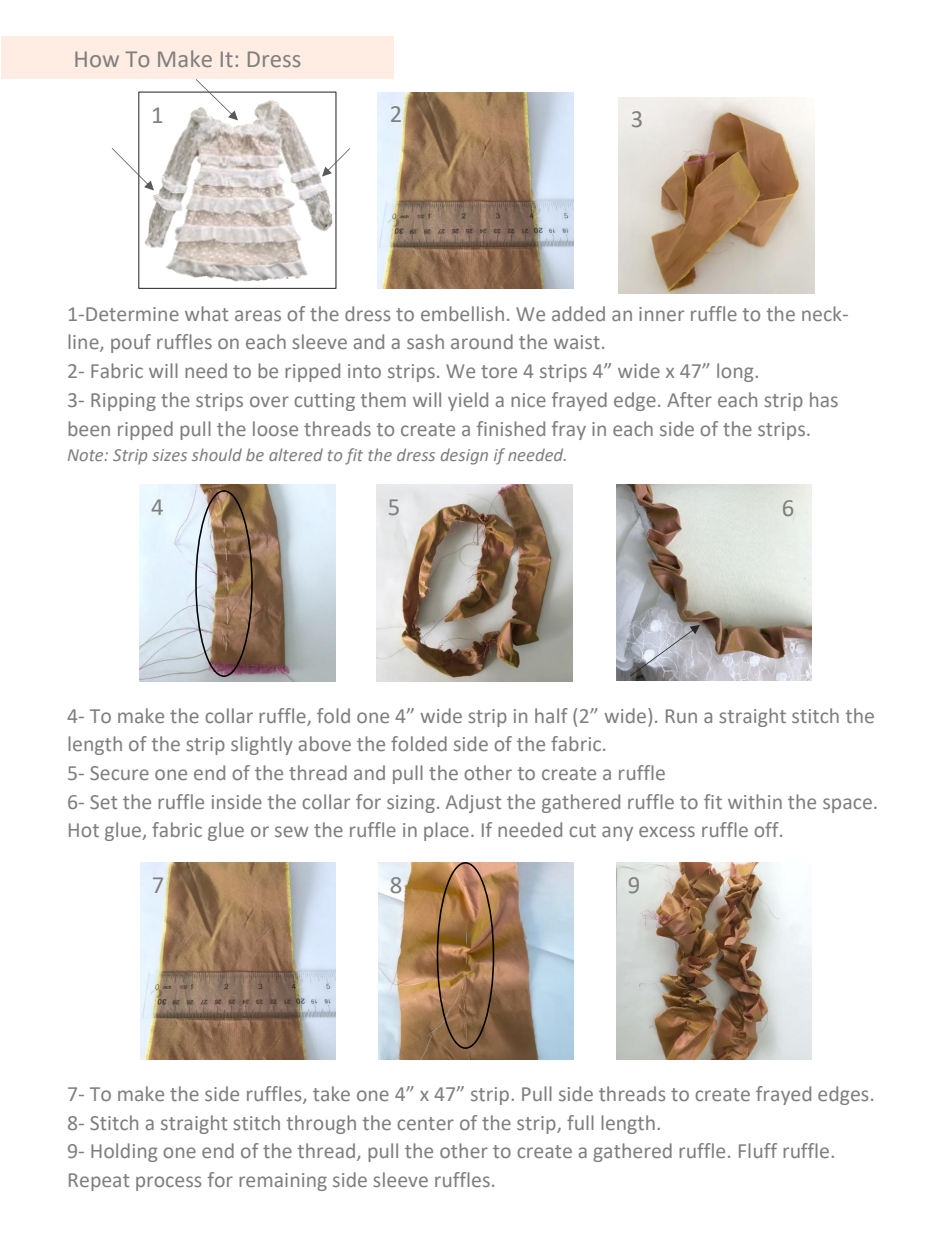 The height and width of the page is (1233, 952). What do you see at coordinates (661, 314) in the page?
I see `inner` at bounding box center [661, 314].
